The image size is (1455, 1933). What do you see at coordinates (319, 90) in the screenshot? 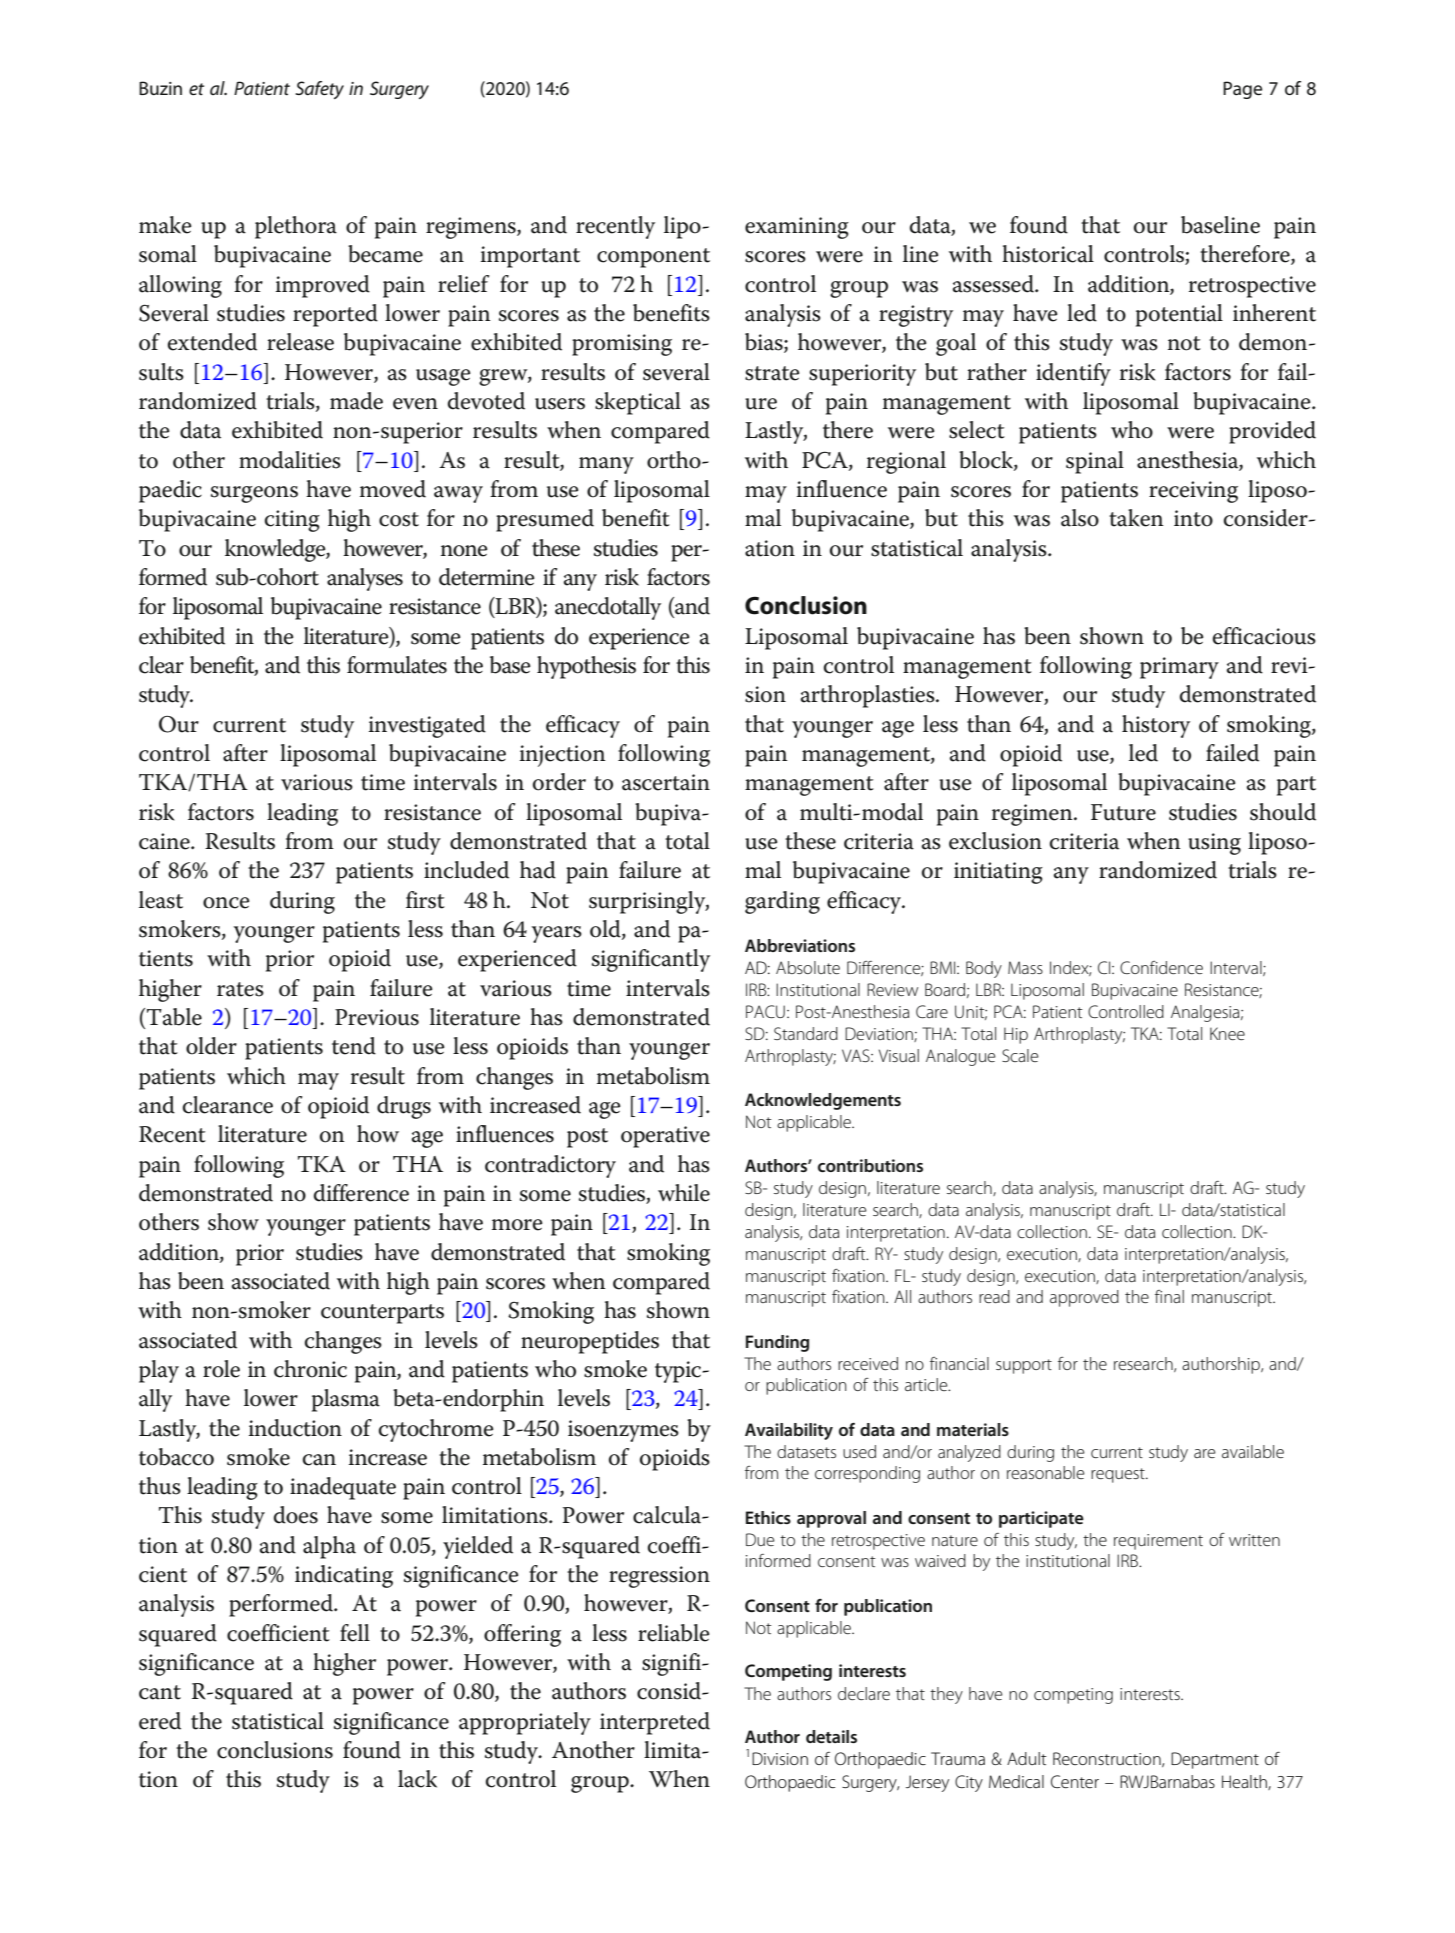
I see `Safety` at bounding box center [319, 90].
